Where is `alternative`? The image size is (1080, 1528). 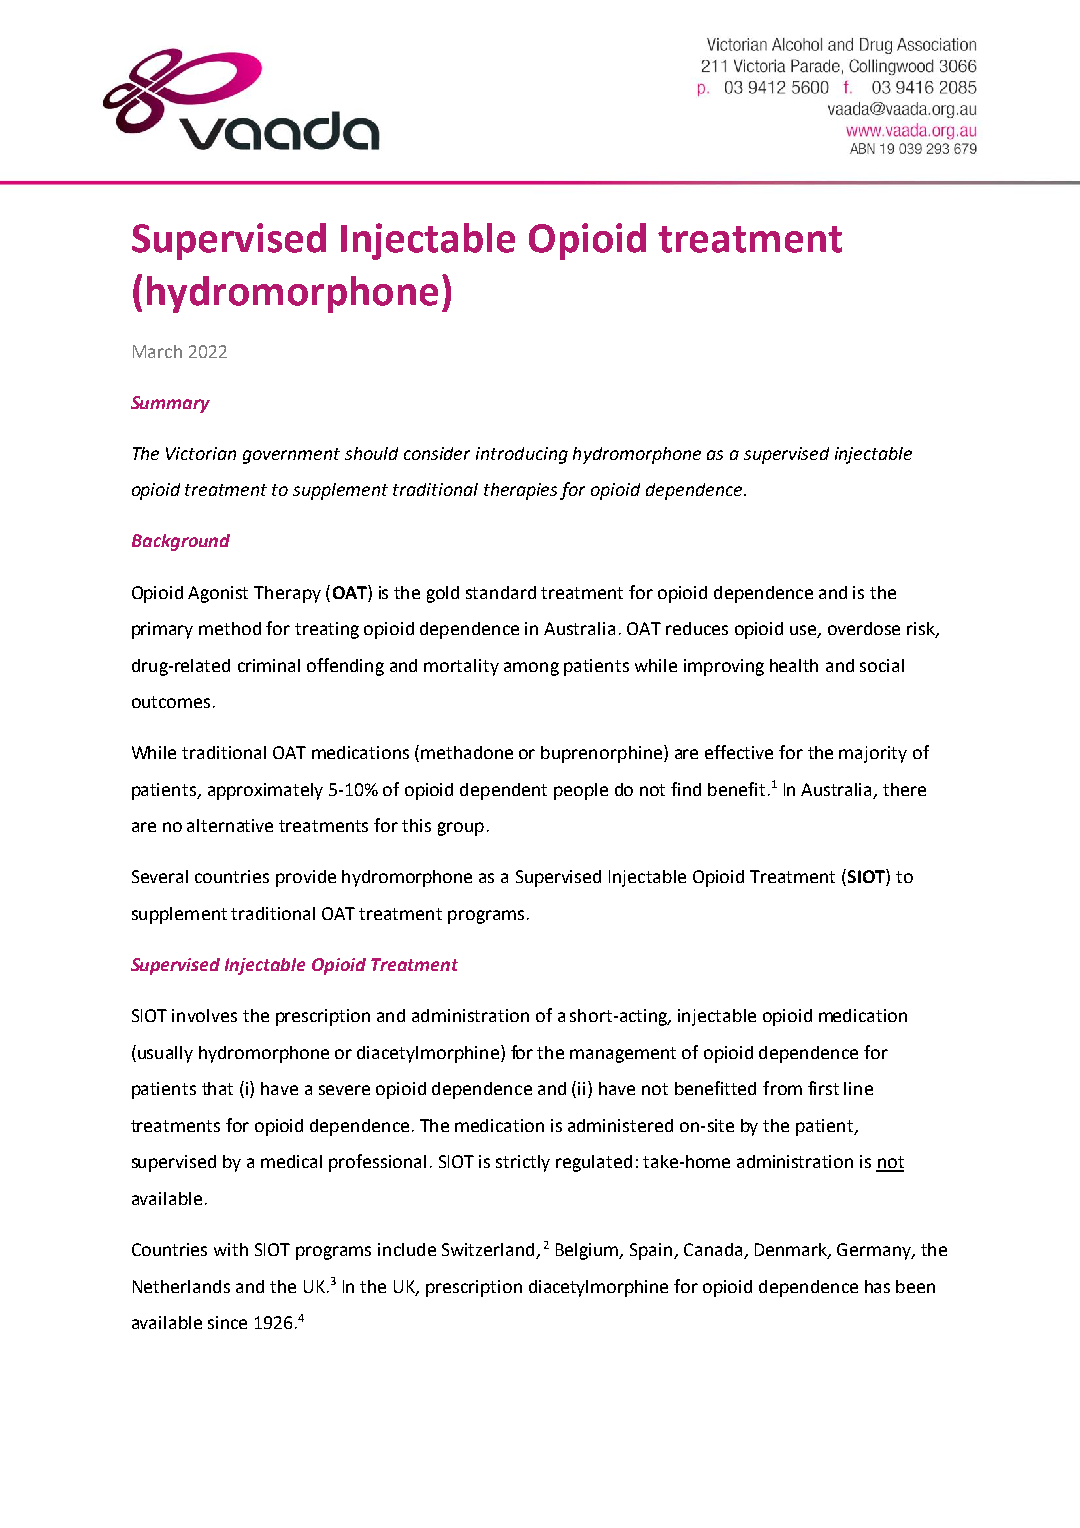 alternative is located at coordinates (230, 825).
